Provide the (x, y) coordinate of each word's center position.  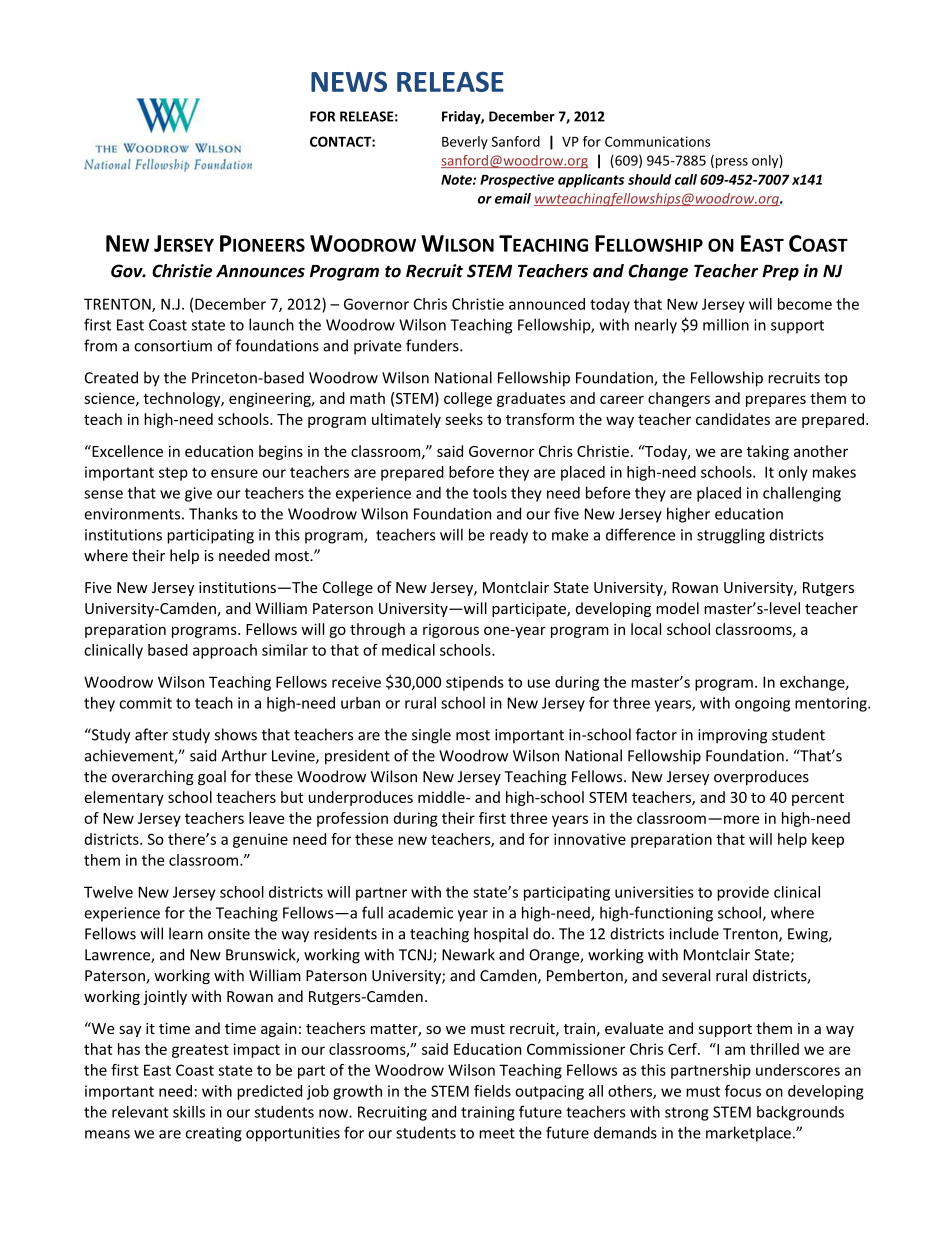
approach (225, 651)
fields (492, 1091)
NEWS (349, 81)
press (730, 163)
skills (189, 1112)
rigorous (451, 631)
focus (743, 1091)
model (677, 608)
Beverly (465, 143)
